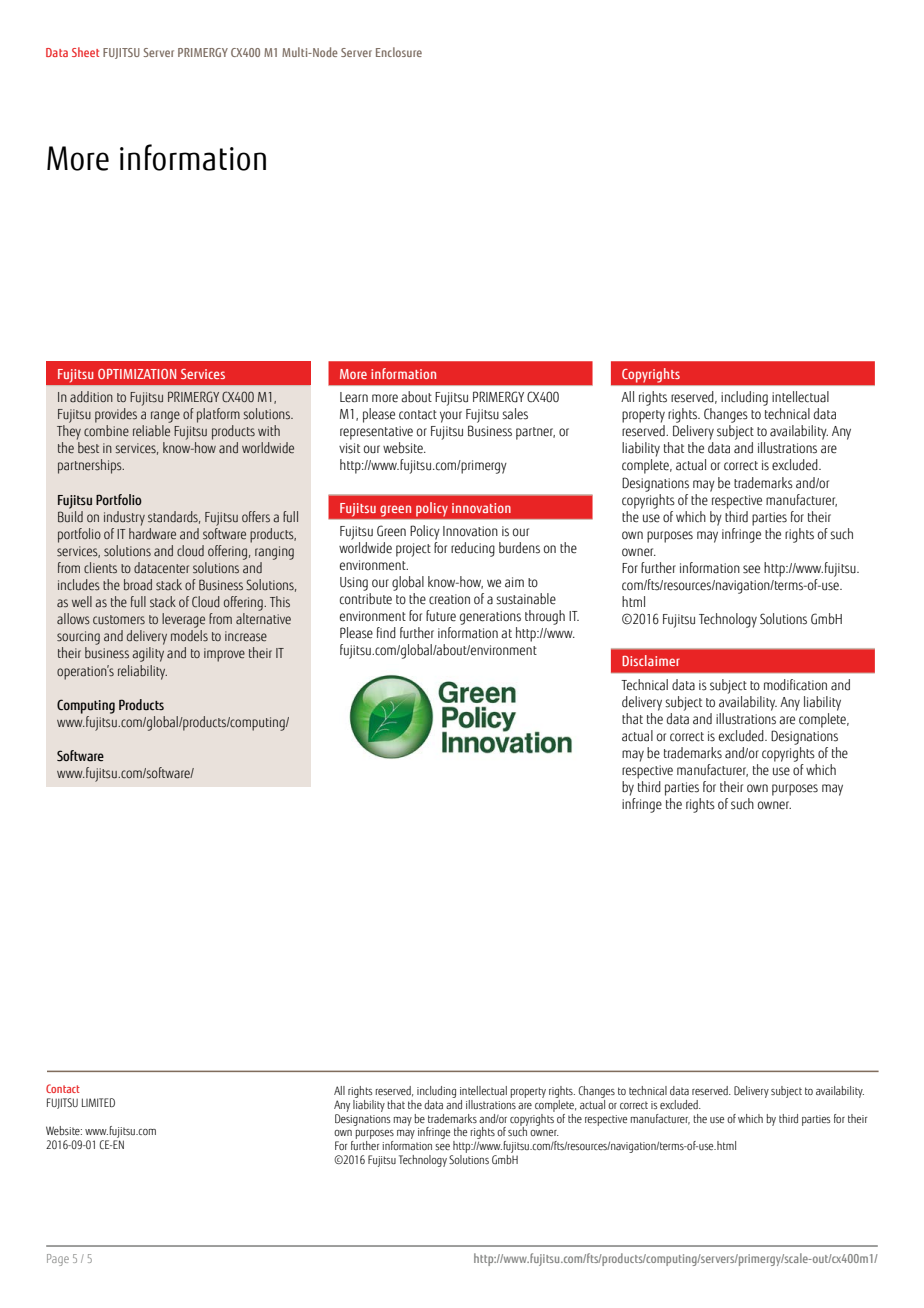  Describe the element at coordinates (58, 1260) in the page. I see `Page` at that location.
